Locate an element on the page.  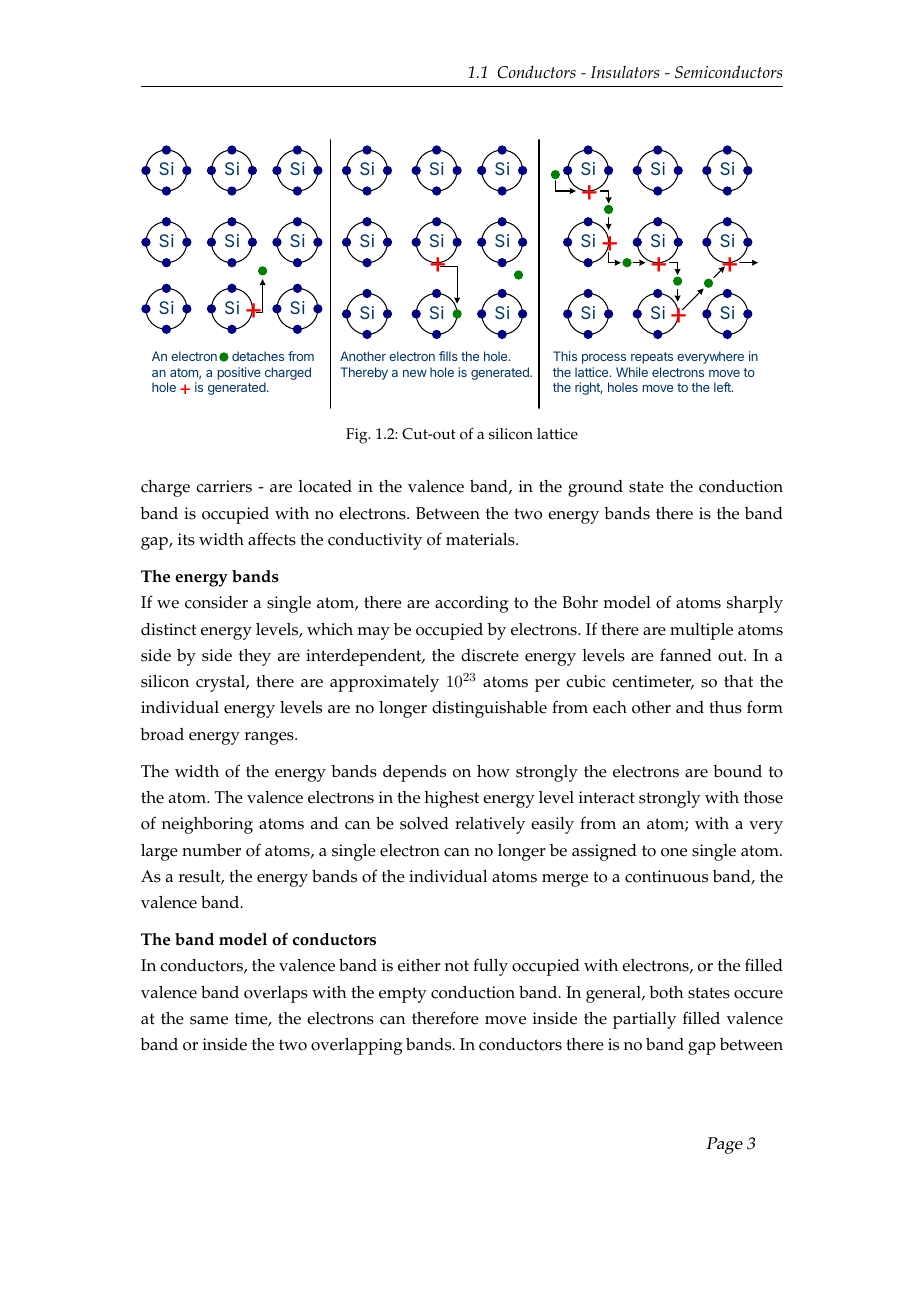
same is located at coordinates (209, 1020).
